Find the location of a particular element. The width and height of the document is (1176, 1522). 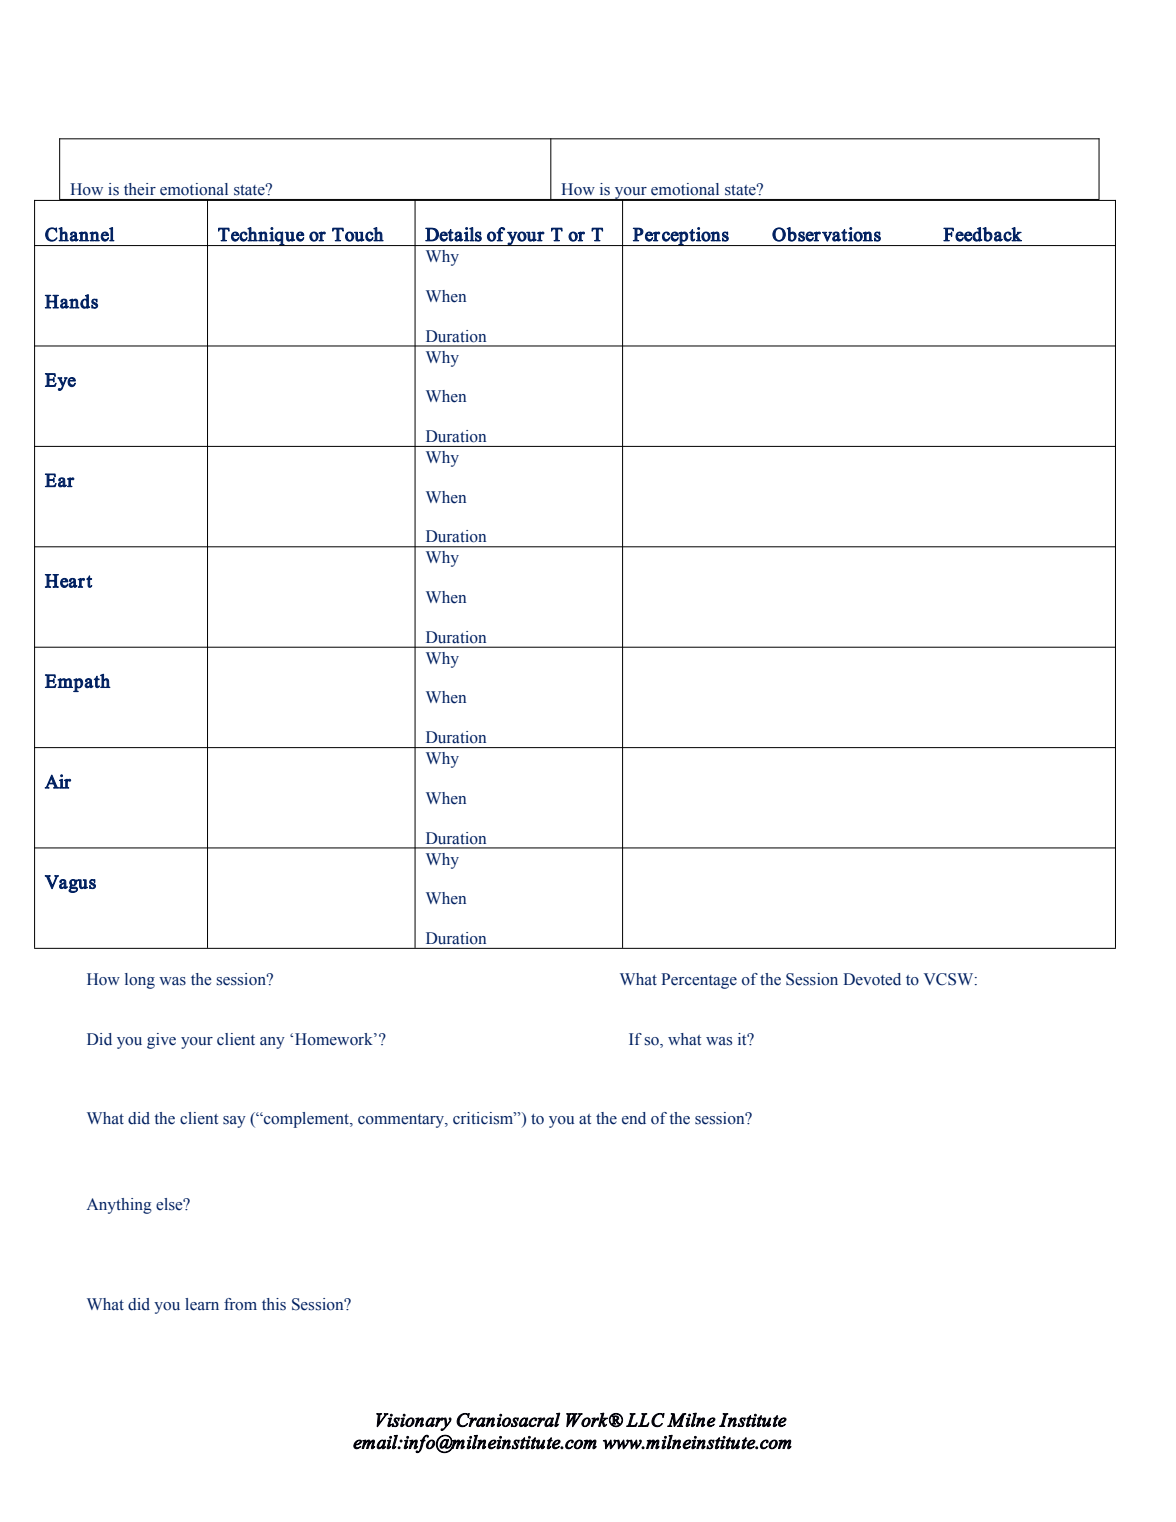

Craniosacral is located at coordinates (508, 1419).
